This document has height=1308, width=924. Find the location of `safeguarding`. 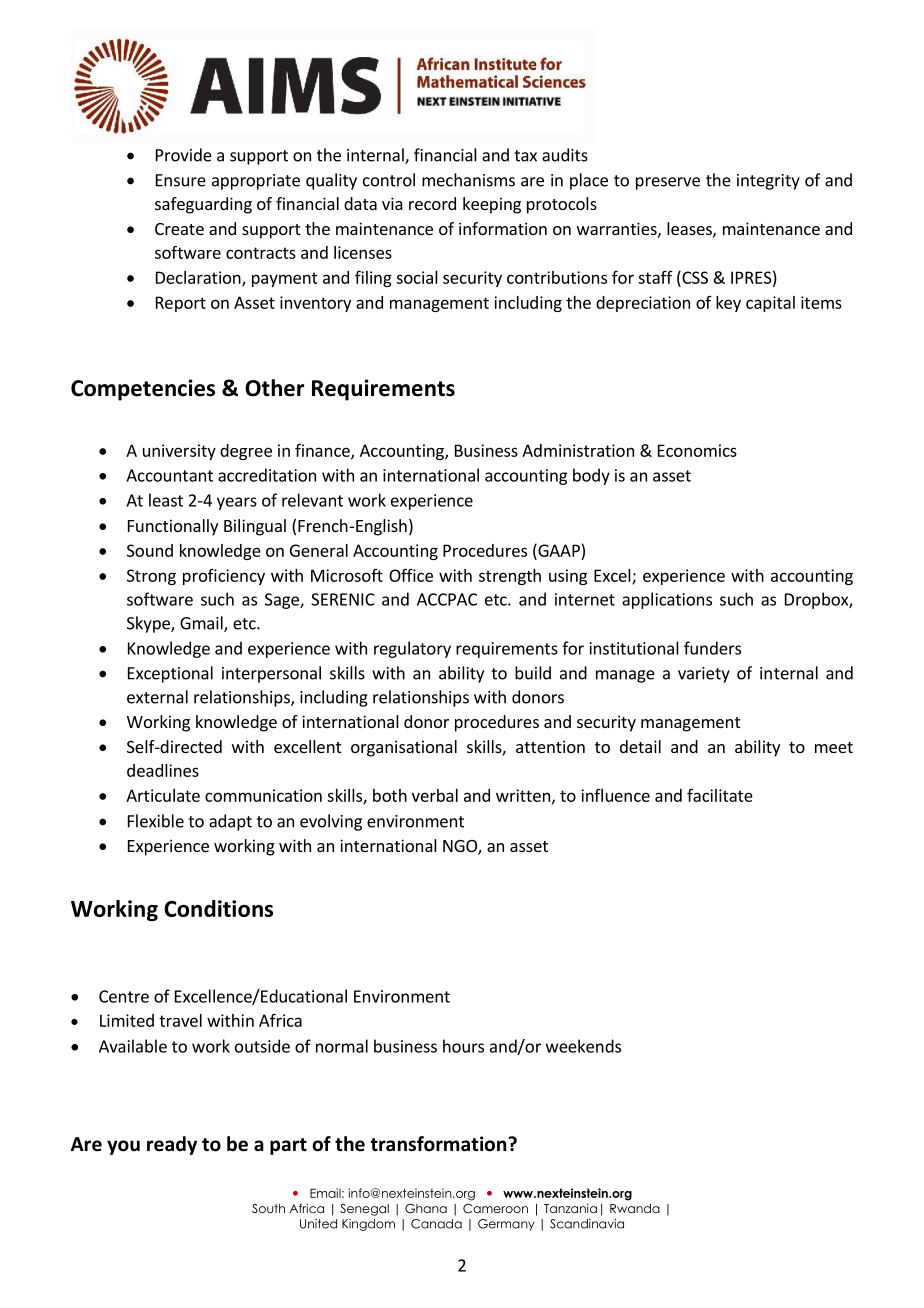

safeguarding is located at coordinates (203, 205).
